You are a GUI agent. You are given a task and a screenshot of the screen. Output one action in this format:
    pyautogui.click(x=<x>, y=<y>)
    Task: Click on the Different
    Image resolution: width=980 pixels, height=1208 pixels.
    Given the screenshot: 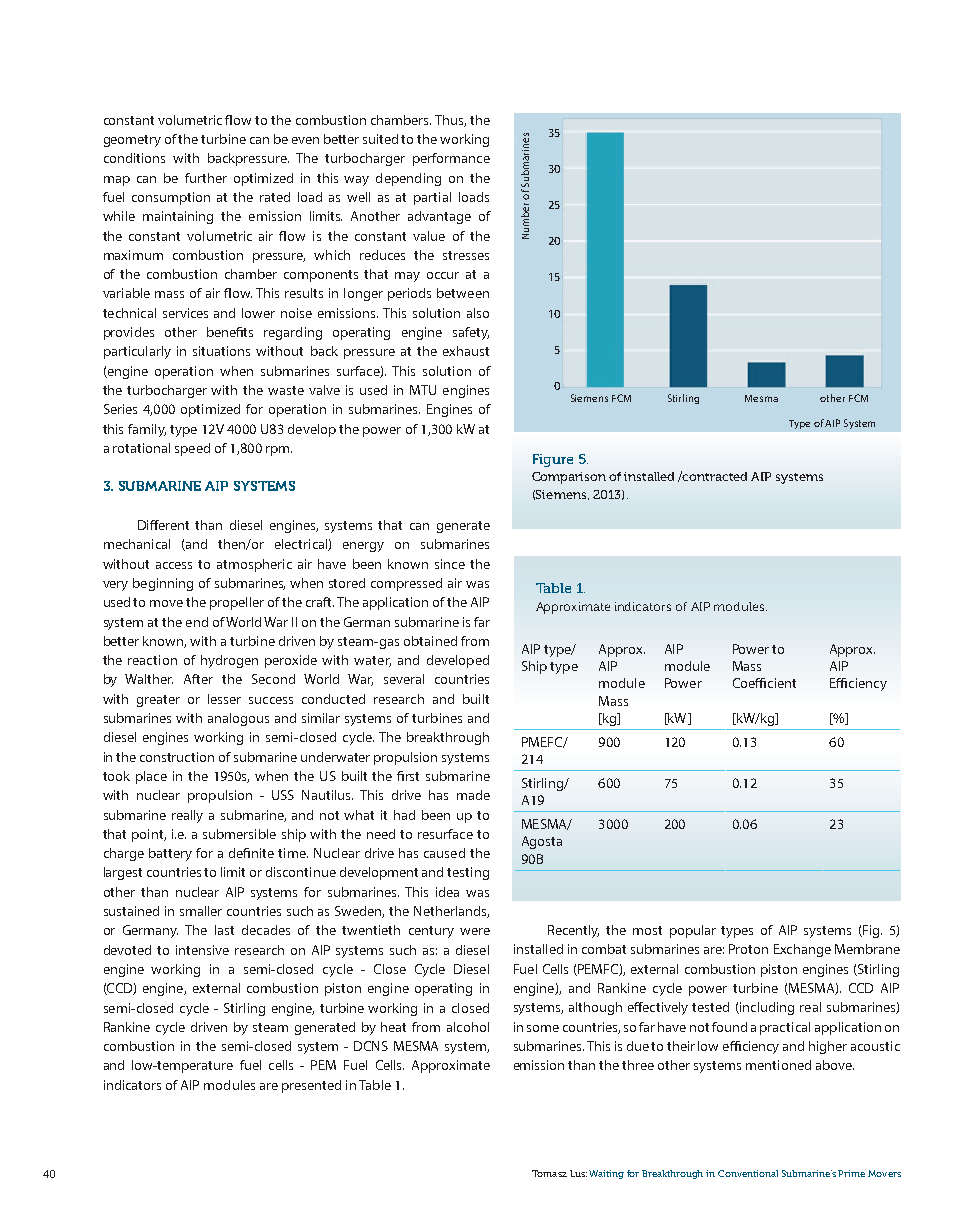 What is the action you would take?
    pyautogui.click(x=163, y=525)
